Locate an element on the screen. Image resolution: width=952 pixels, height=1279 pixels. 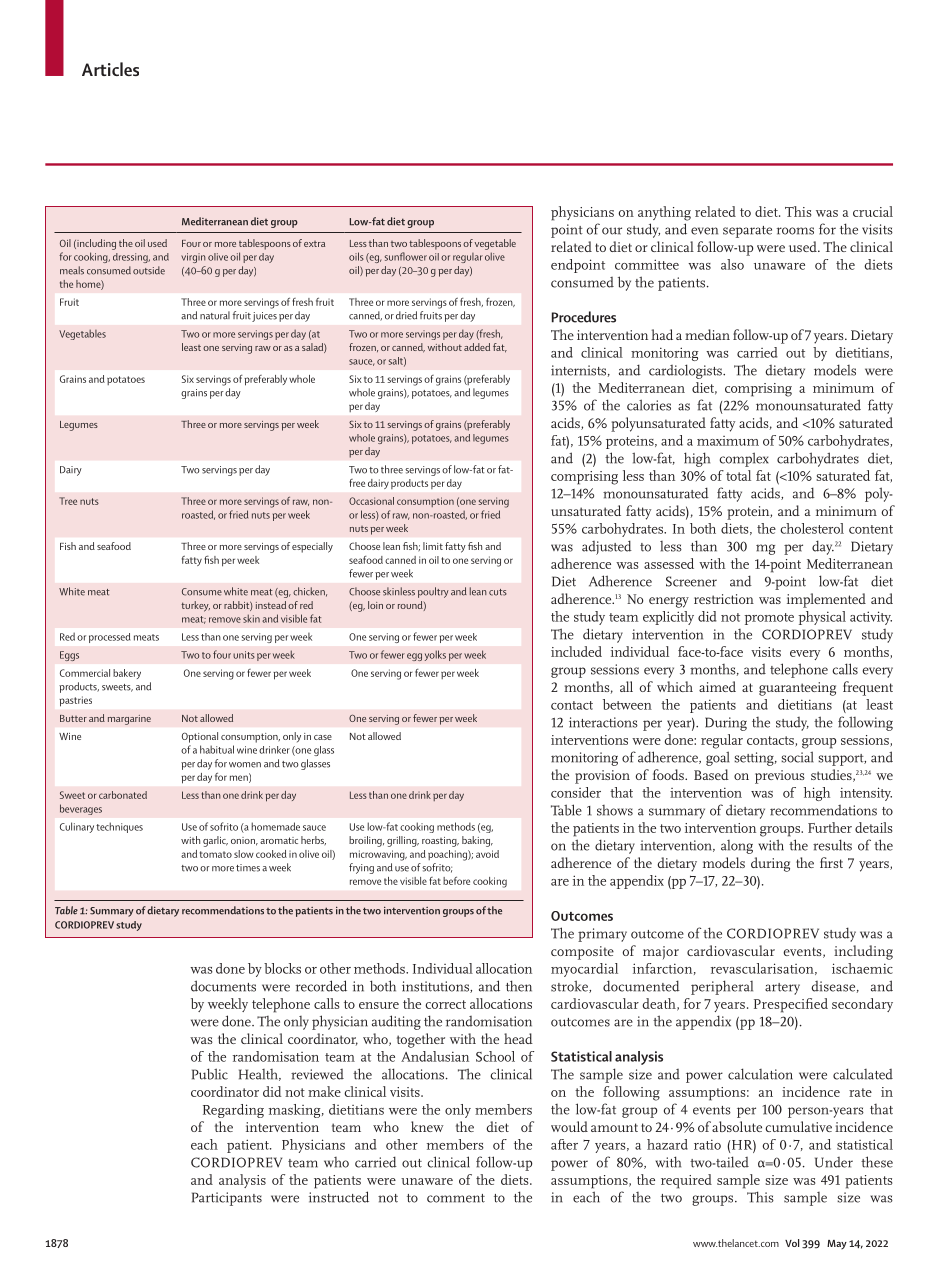
added is located at coordinates (477, 347).
